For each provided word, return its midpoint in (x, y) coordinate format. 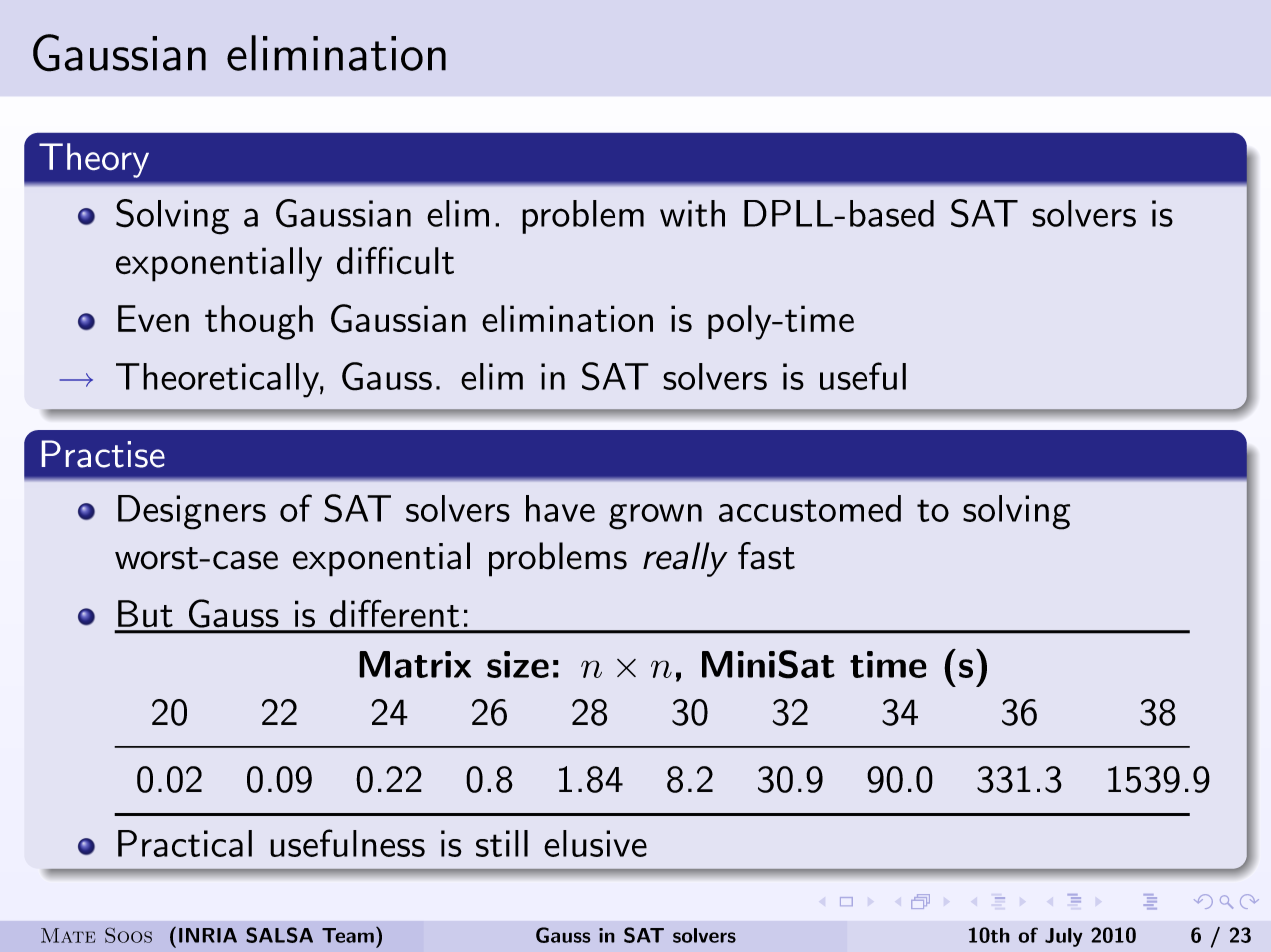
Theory (94, 160)
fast (766, 556)
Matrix (415, 664)
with (692, 213)
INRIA (208, 935)
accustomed (810, 508)
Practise (103, 454)
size (518, 664)
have (560, 508)
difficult (395, 260)
